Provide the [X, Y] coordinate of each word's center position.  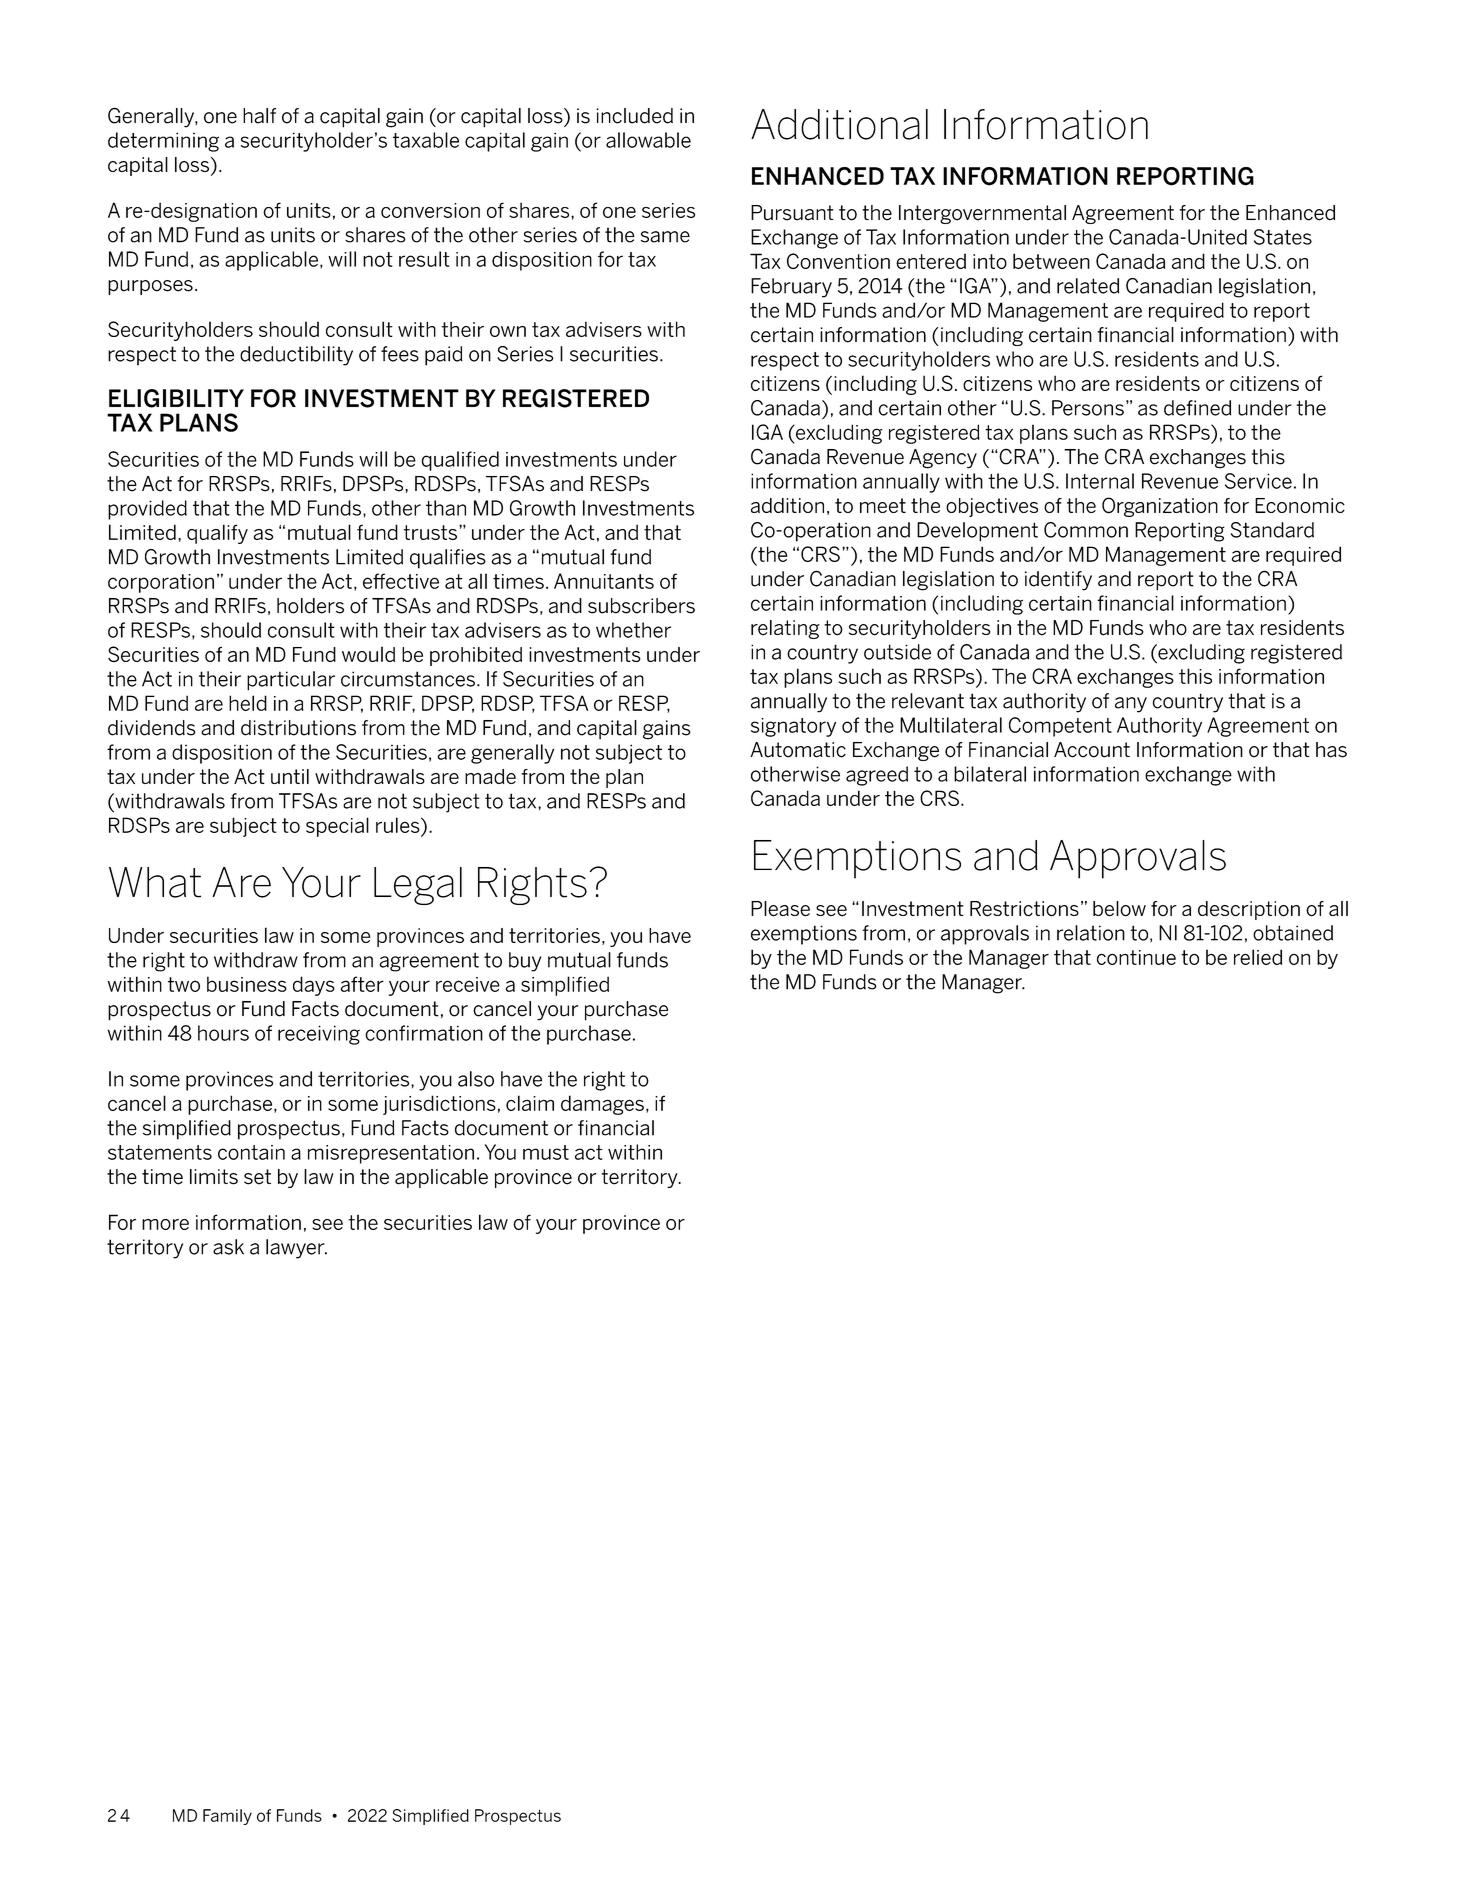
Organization [1160, 507]
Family [227, 1817]
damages [602, 1105]
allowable [648, 140]
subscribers [641, 606]
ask [228, 1247]
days [314, 986]
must [546, 1152]
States [1283, 237]
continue [1136, 957]
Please [780, 909]
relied [1258, 957]
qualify [217, 534]
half [259, 116]
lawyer [296, 1249]
